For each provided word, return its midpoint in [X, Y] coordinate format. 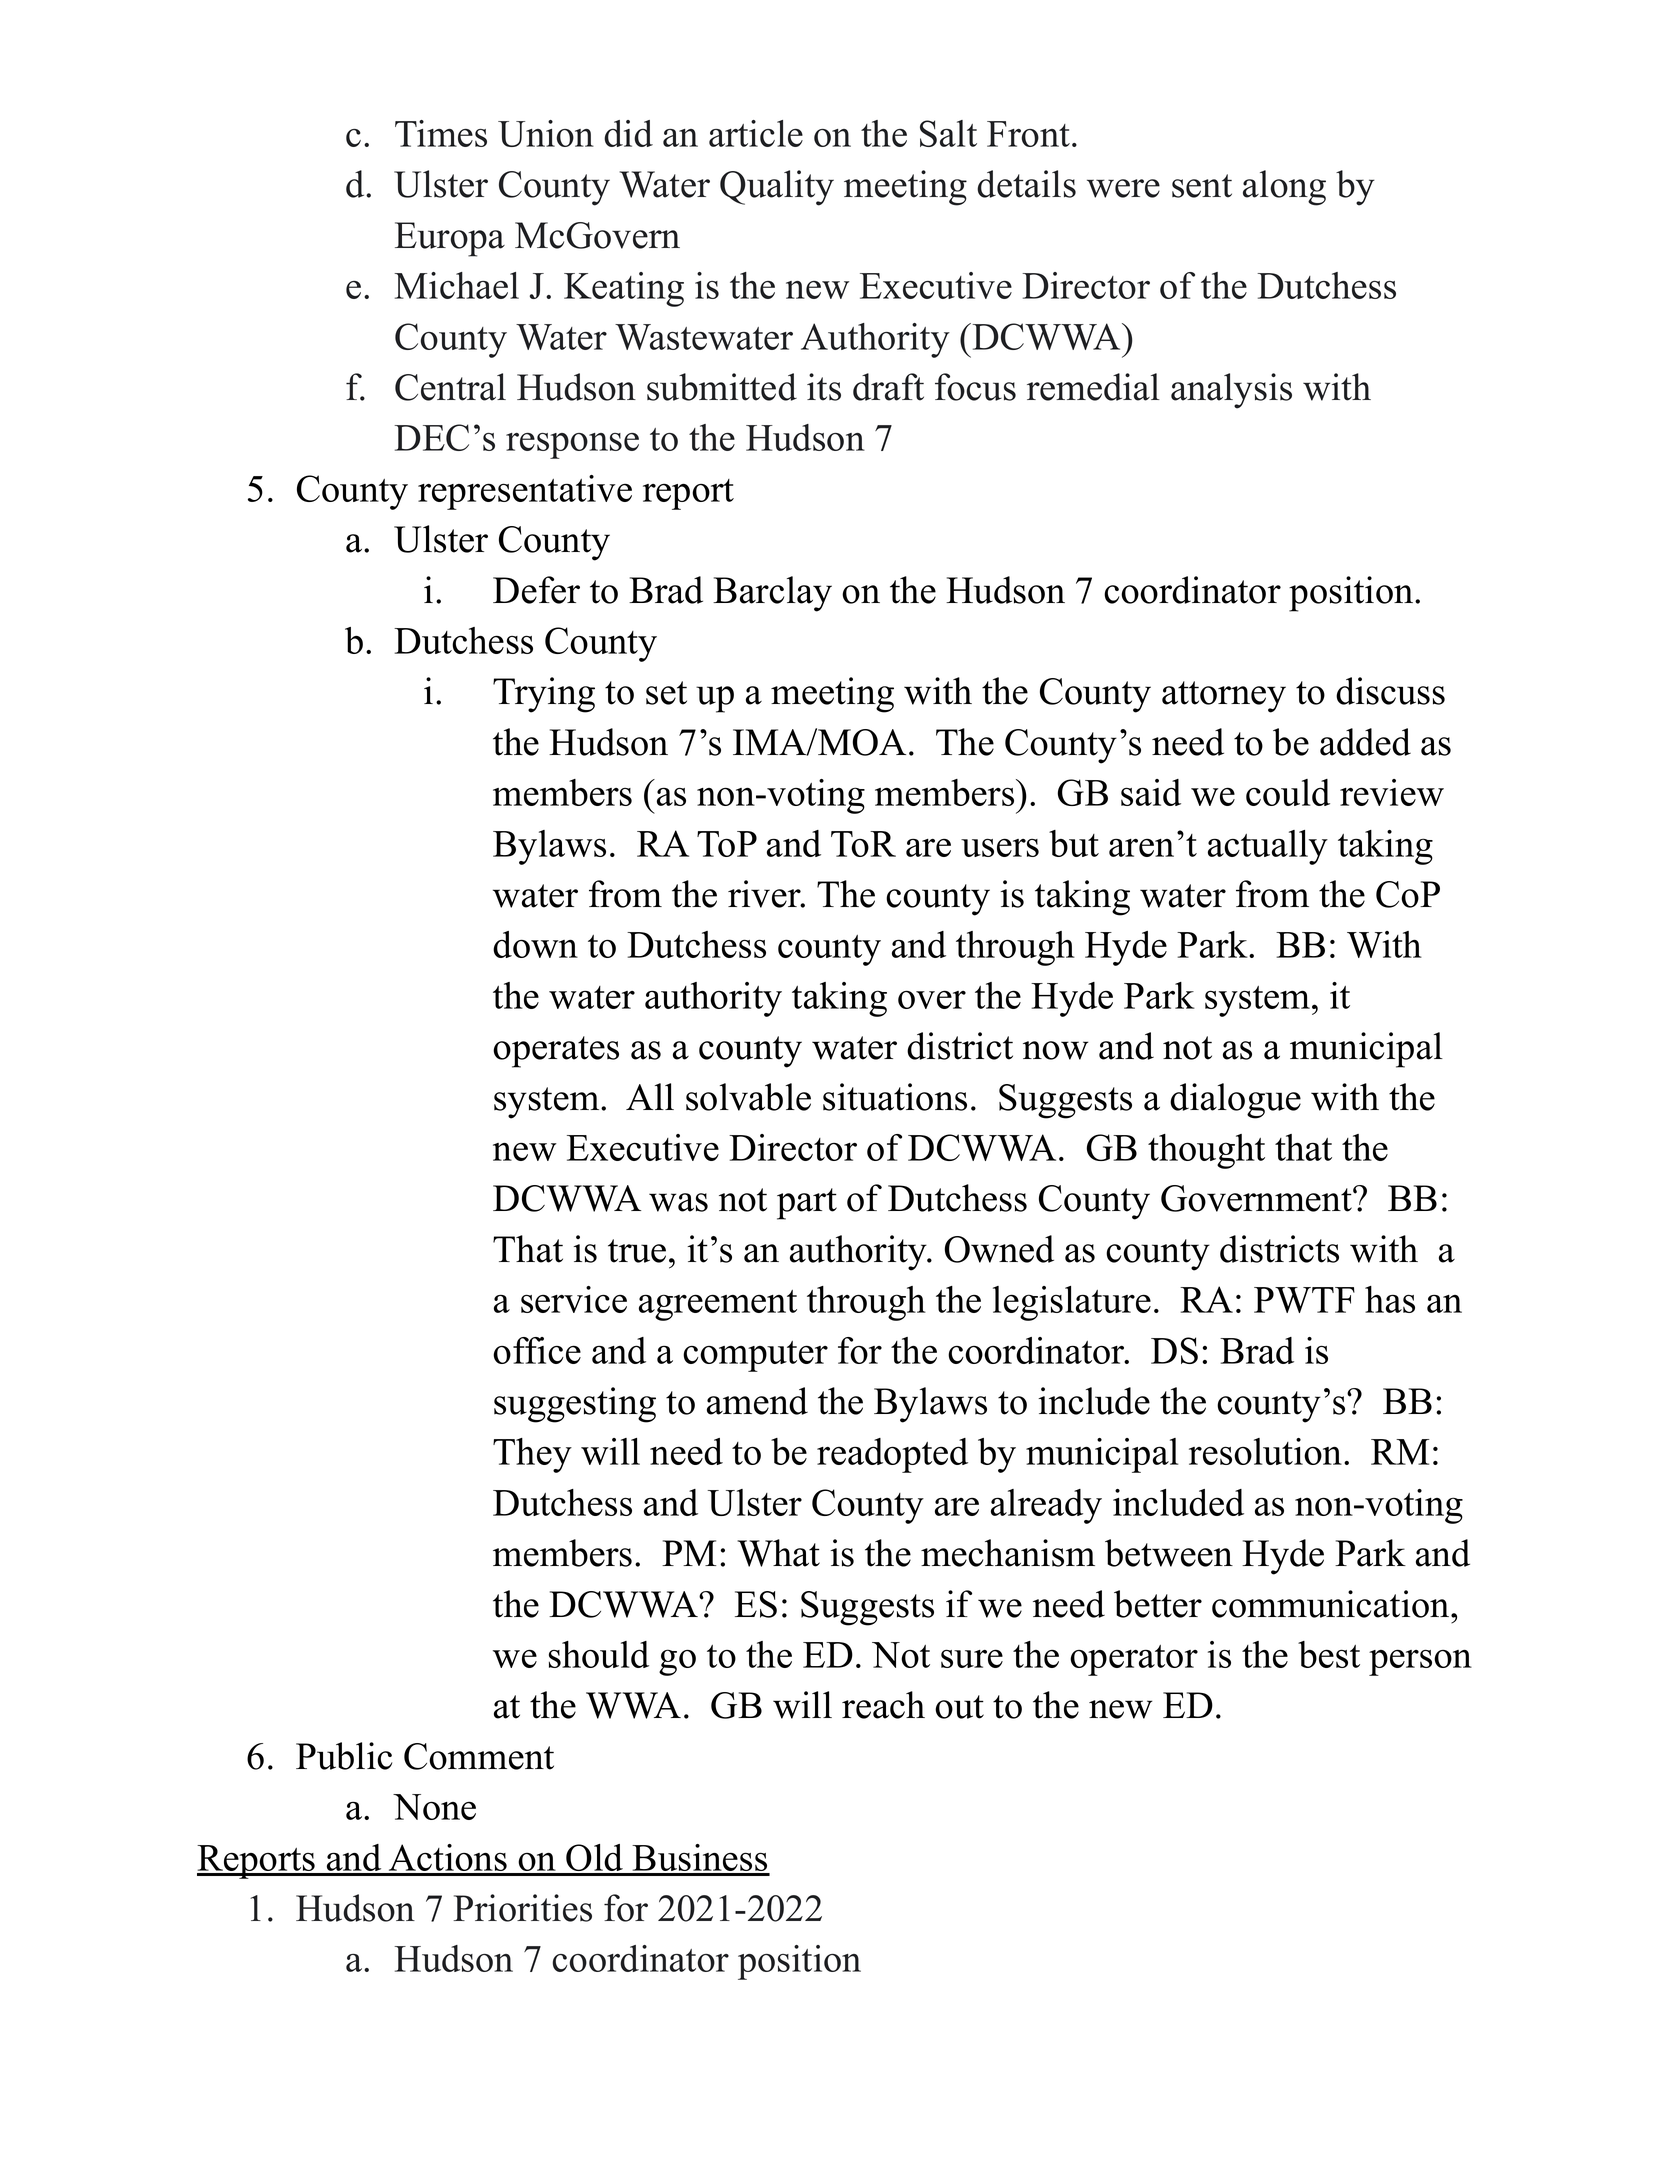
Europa [450, 239]
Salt [948, 133]
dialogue [1235, 1101]
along [1284, 188]
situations [895, 1097]
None [434, 1807]
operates [556, 1052]
